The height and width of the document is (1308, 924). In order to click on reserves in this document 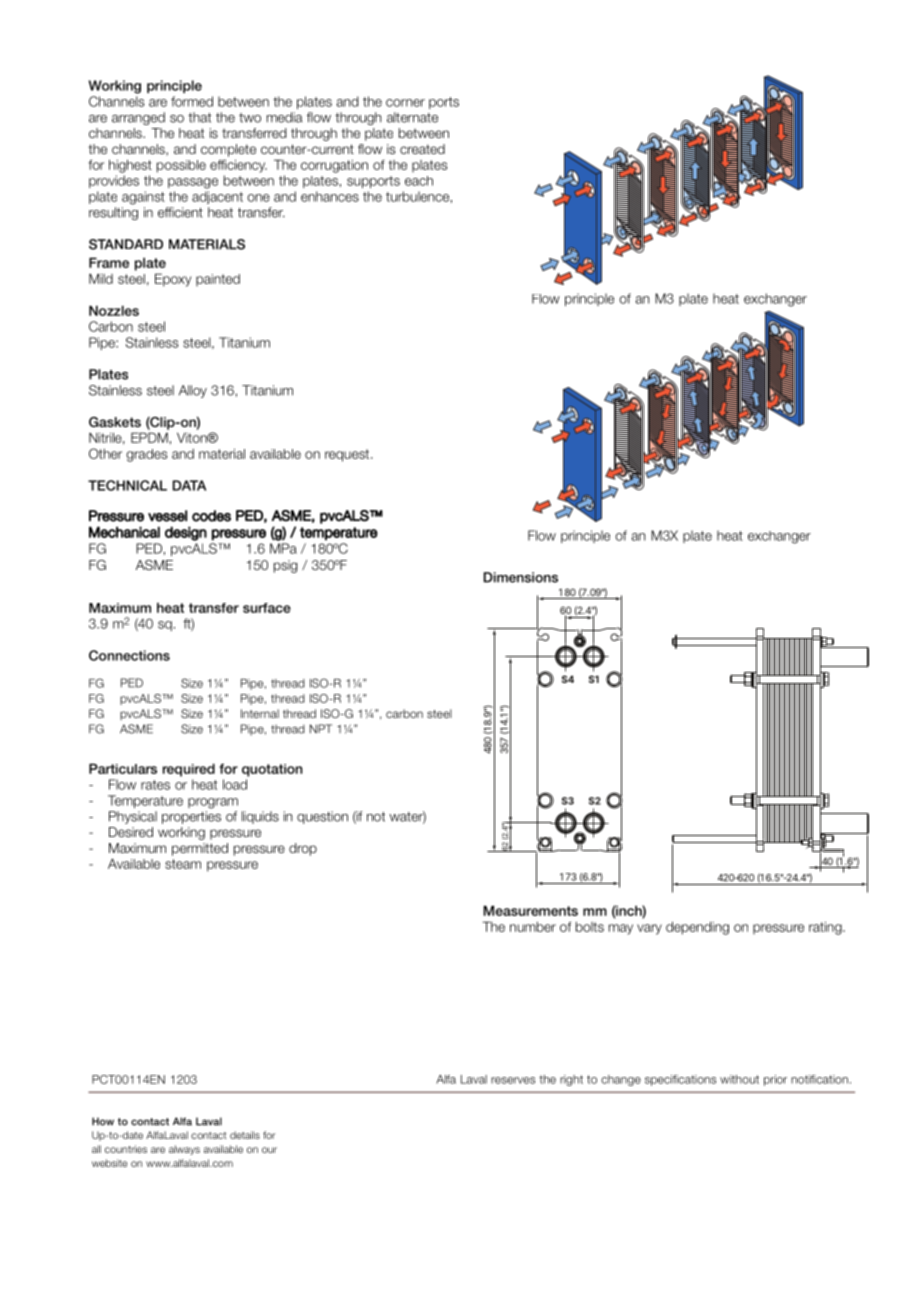, I will do `click(513, 1080)`.
